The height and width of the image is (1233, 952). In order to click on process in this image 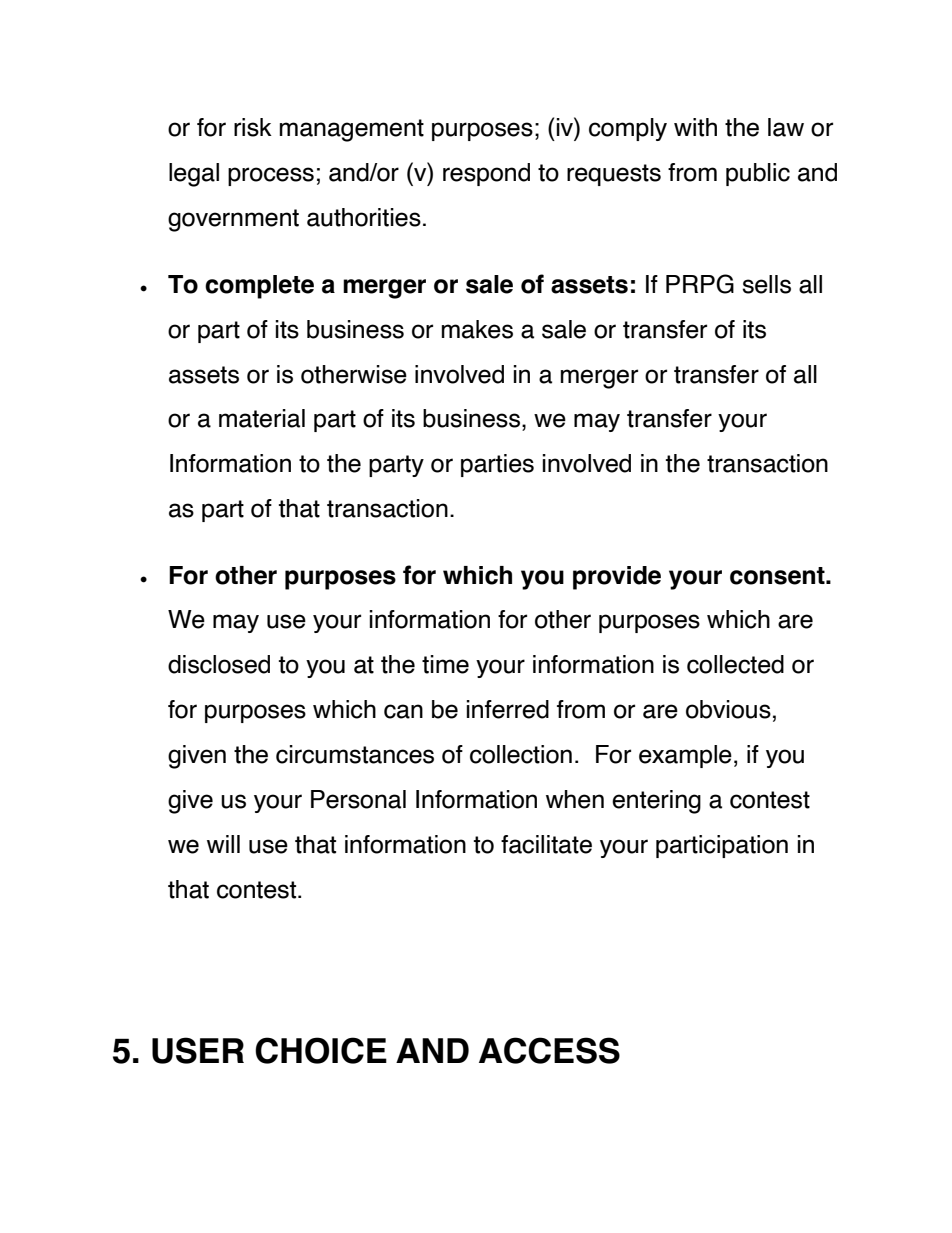, I will do `click(271, 176)`.
